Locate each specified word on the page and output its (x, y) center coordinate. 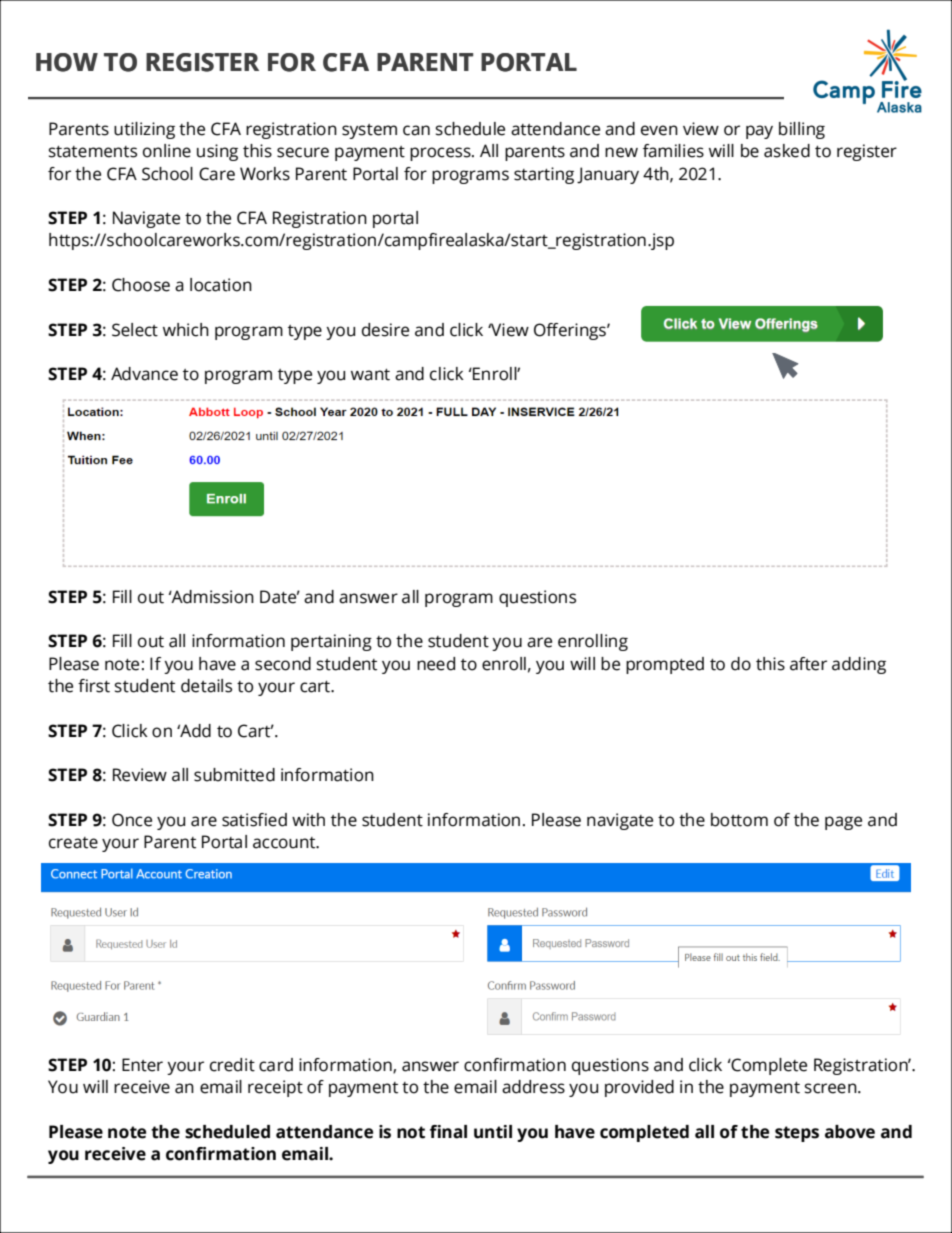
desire (385, 330)
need (436, 664)
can (416, 130)
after (808, 664)
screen (832, 1088)
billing (802, 130)
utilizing (144, 130)
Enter (142, 1065)
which (186, 330)
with (308, 820)
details (206, 686)
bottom (739, 820)
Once (132, 820)
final (448, 1132)
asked (787, 151)
